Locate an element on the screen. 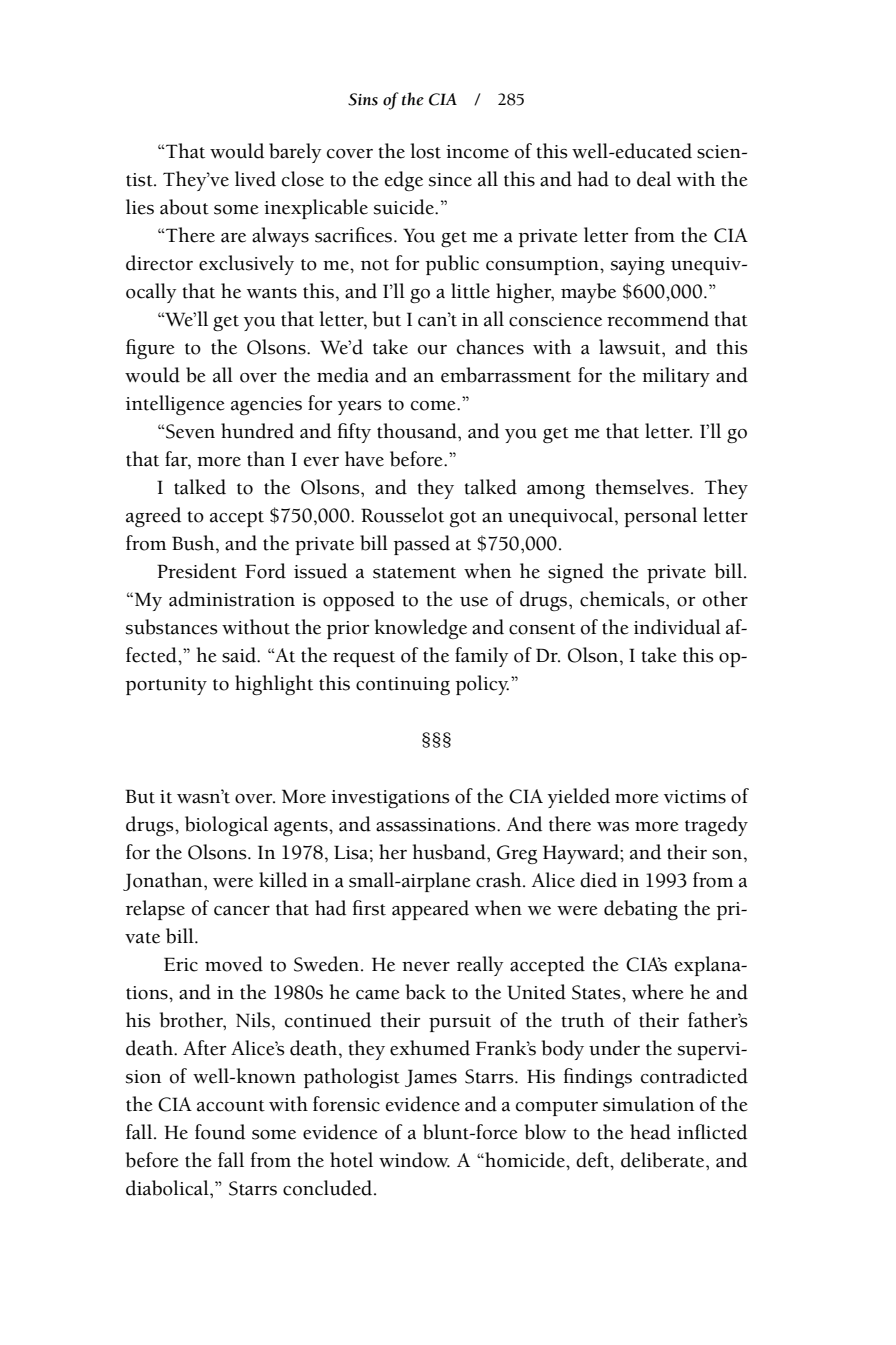 This screenshot has width=896, height=1345. deal is located at coordinates (654, 179).
